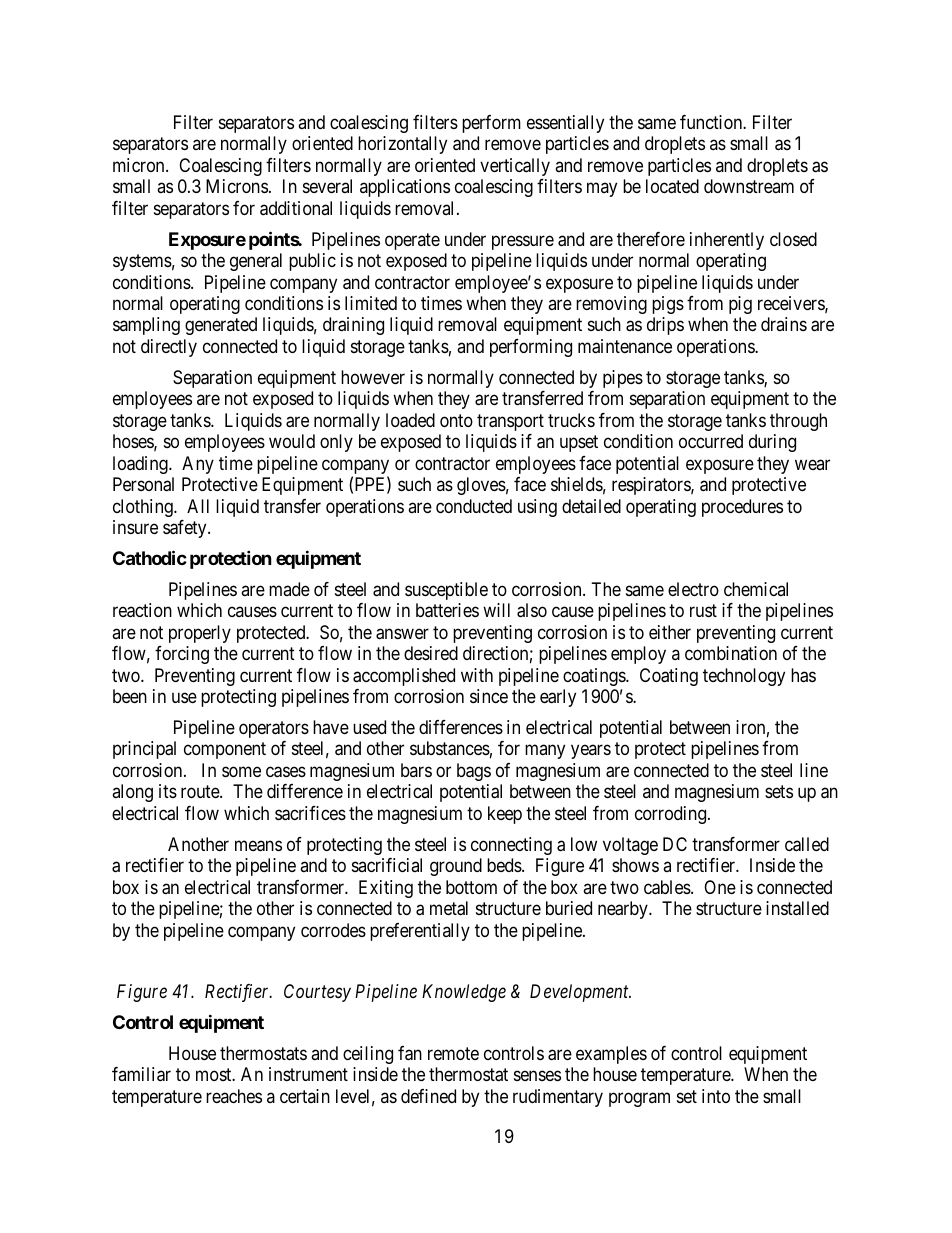 The width and height of the image is (952, 1233). Describe the element at coordinates (711, 441) in the image. I see `occurred` at that location.
